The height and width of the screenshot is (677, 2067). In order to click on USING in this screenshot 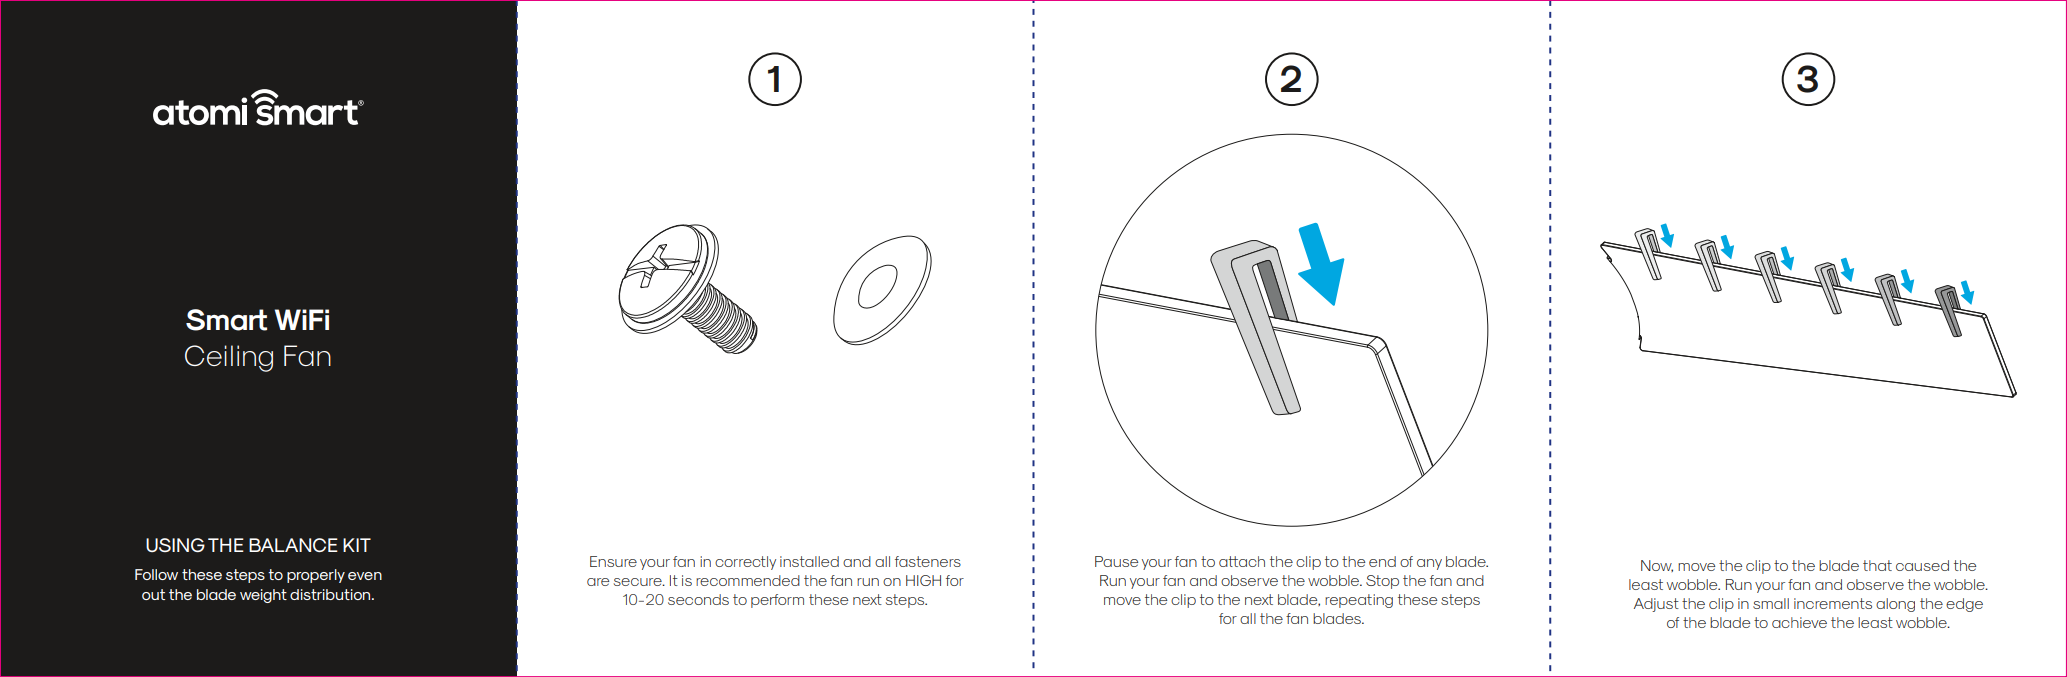, I will do `click(175, 545)`.
